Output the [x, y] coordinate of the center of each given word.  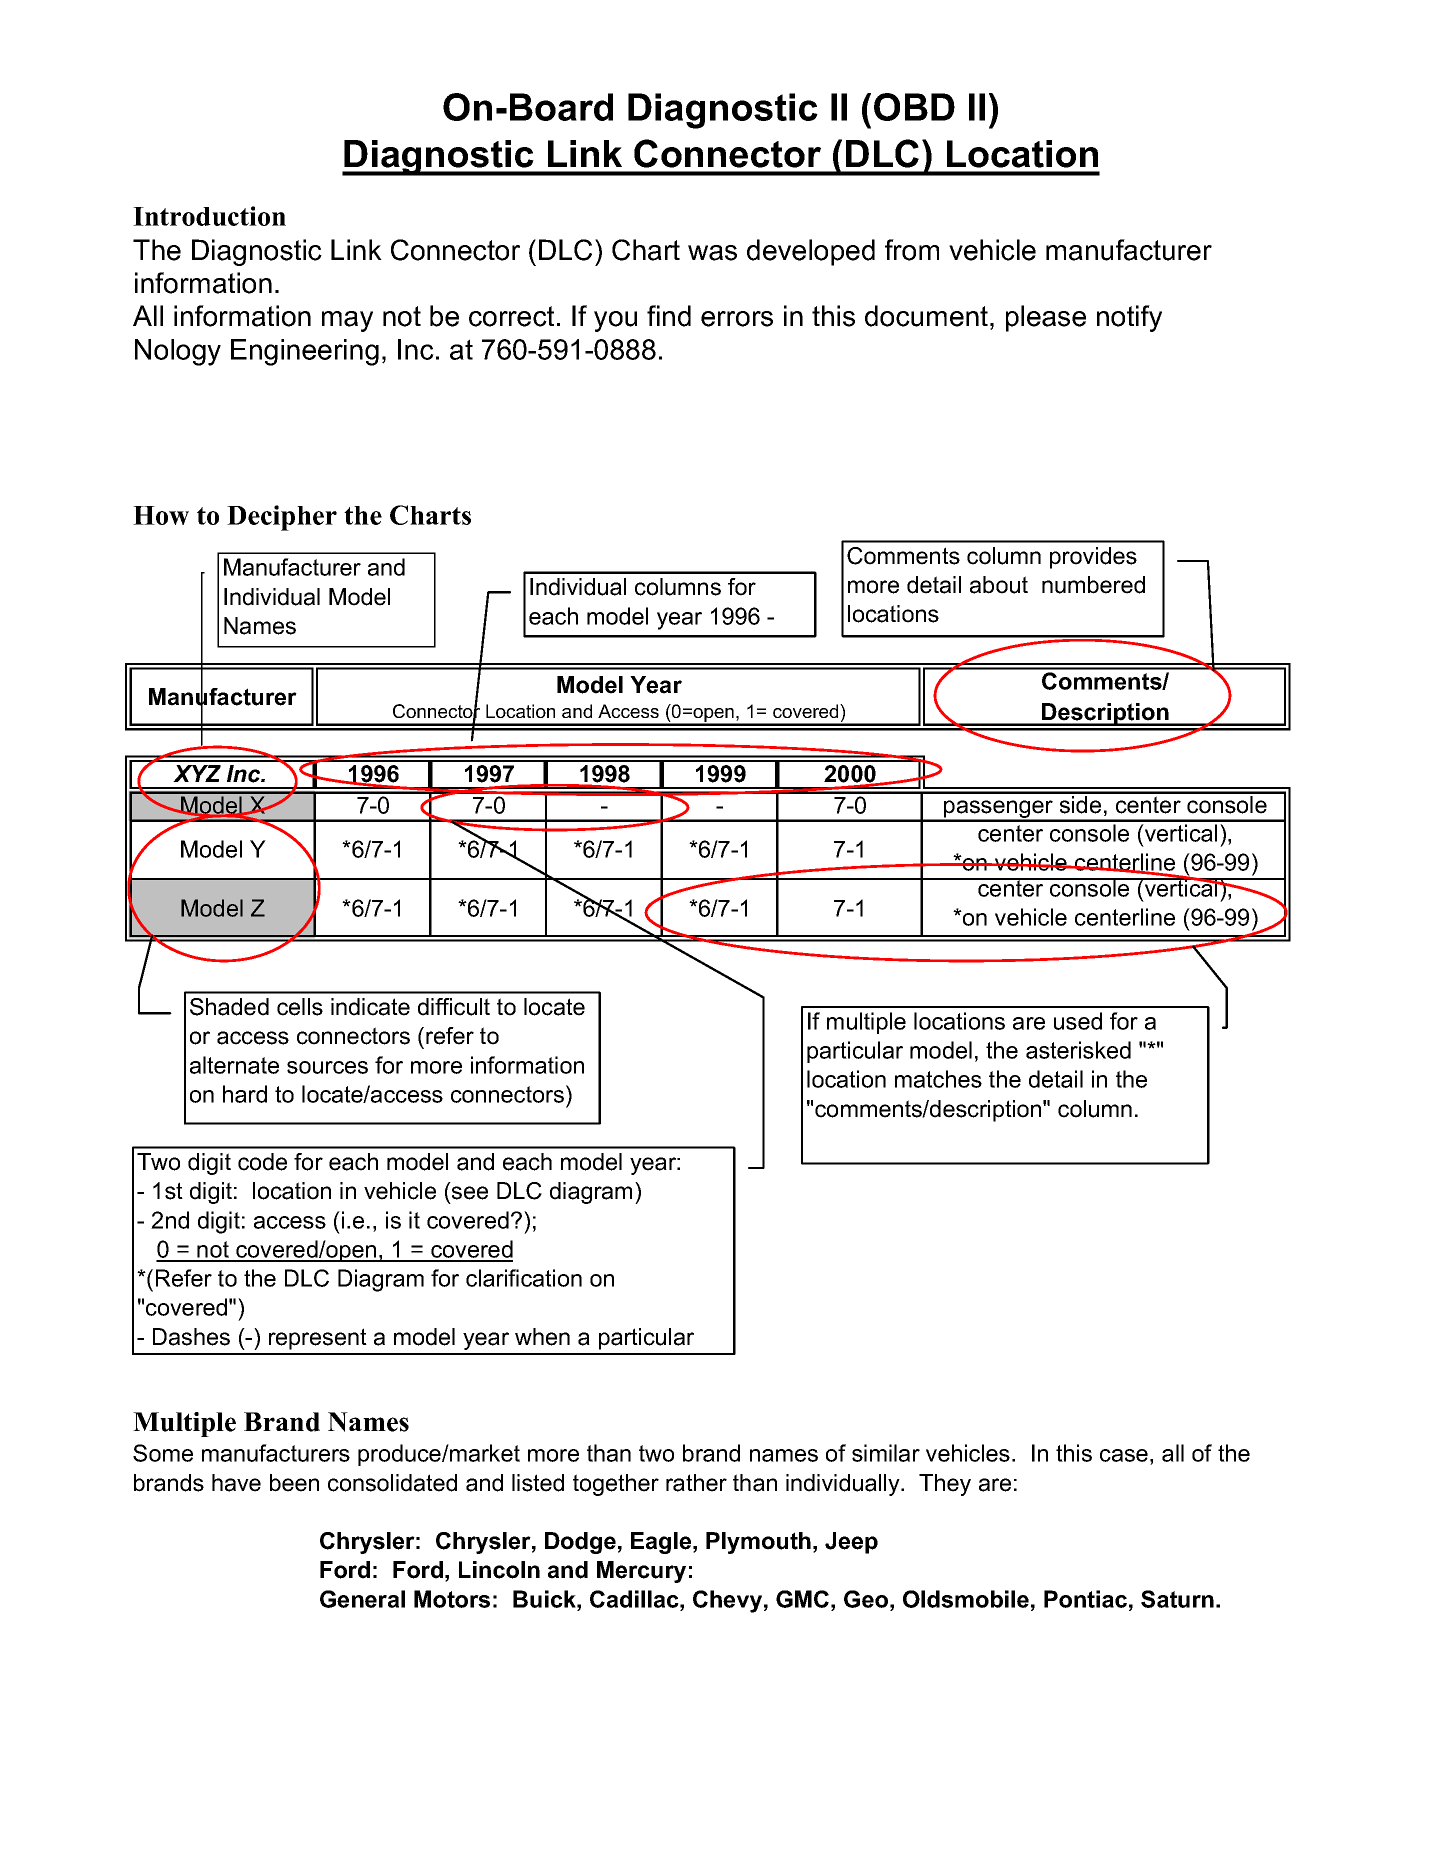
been [294, 1483]
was [712, 253]
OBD [914, 107]
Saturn [1177, 1599]
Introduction [209, 216]
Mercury [641, 1572]
